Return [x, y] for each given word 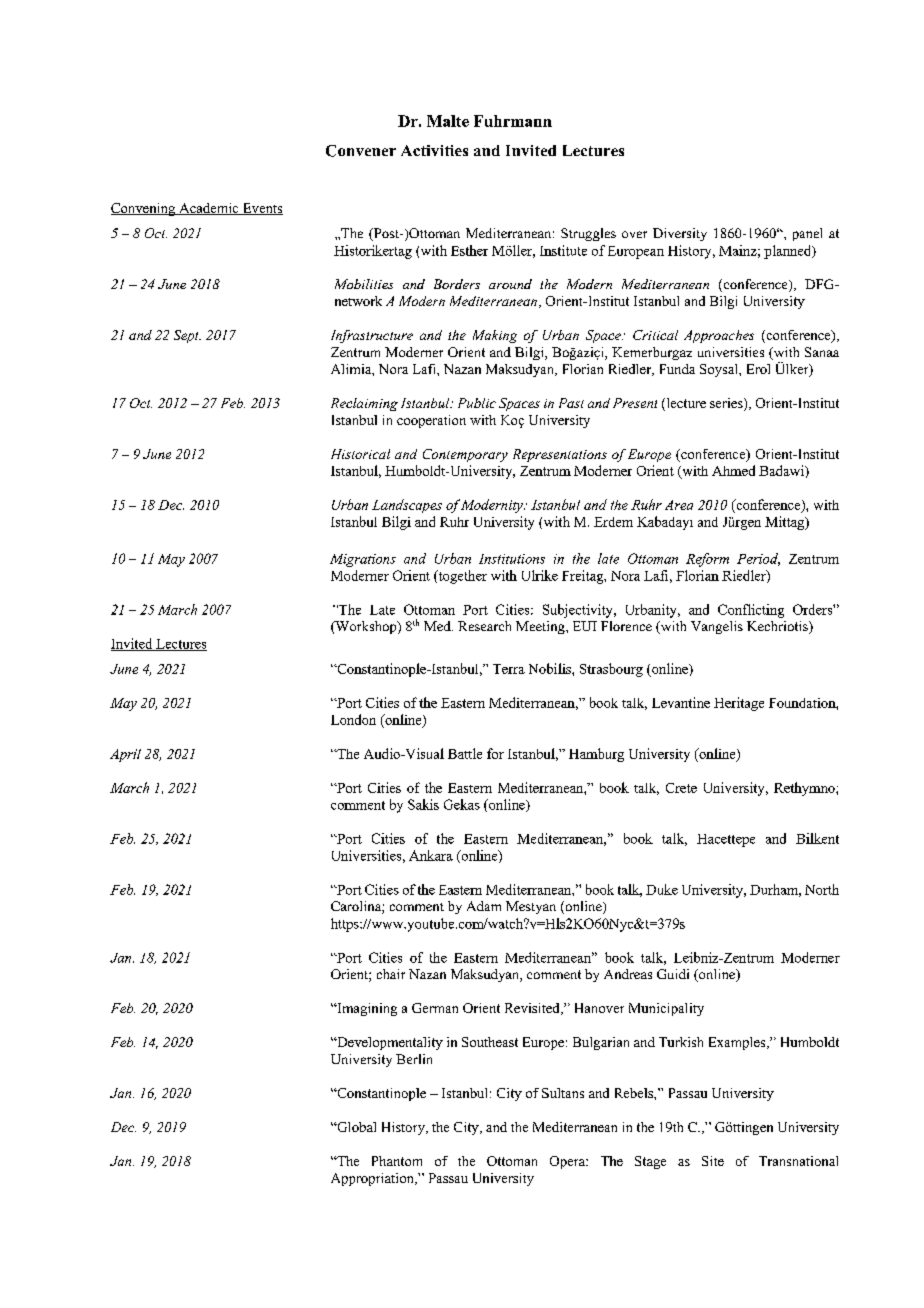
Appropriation [373, 1179]
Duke [662, 889]
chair [391, 974]
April [125, 755]
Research [484, 626]
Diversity [680, 234]
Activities [434, 150]
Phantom [397, 1161]
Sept [187, 336]
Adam [484, 906]
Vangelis [717, 627]
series [727, 404]
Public [477, 403]
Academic [209, 209]
